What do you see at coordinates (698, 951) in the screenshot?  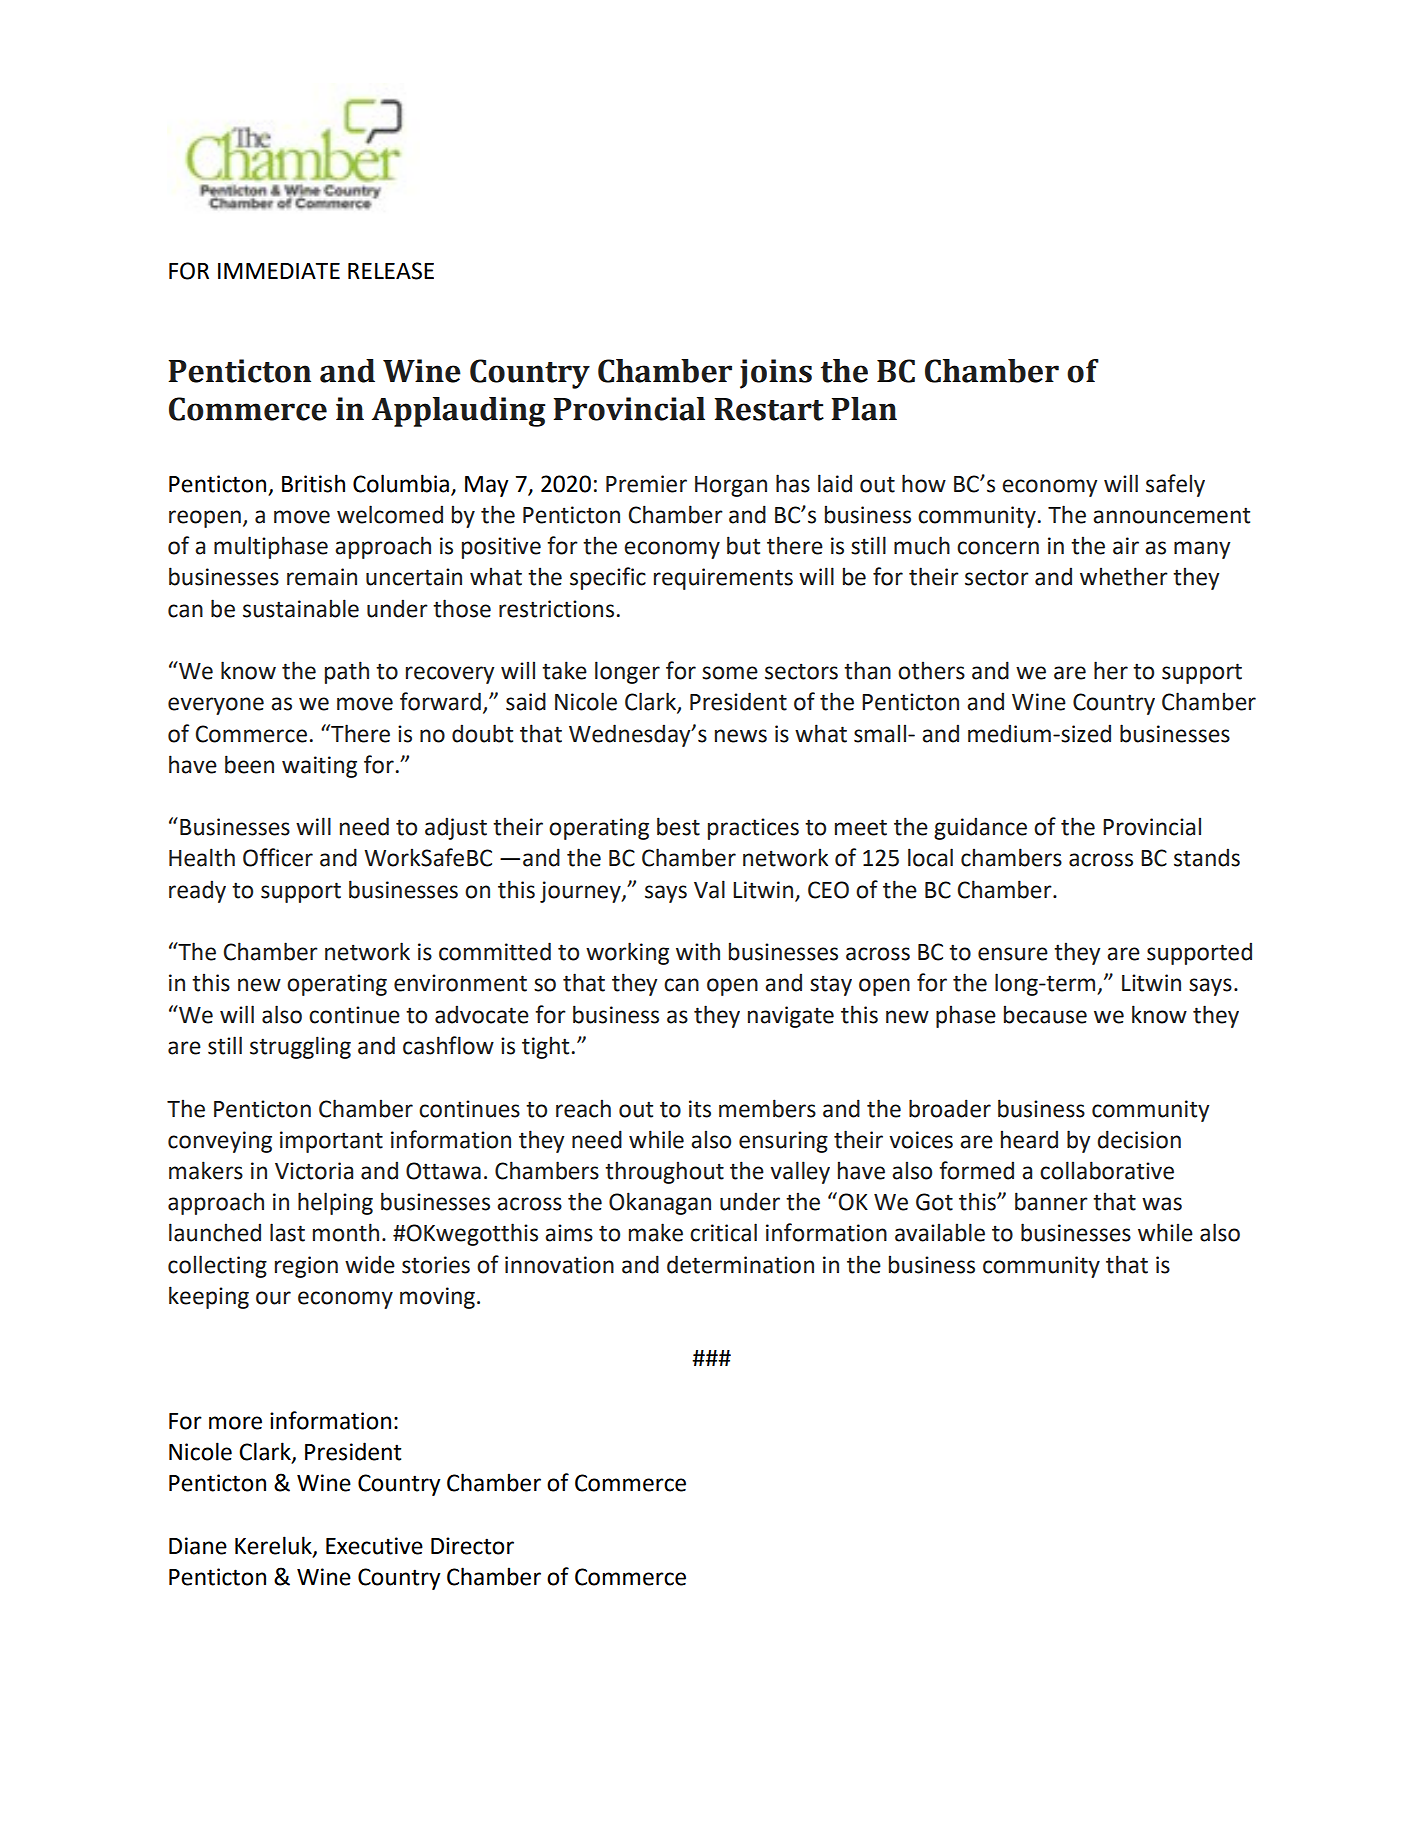 I see `with` at bounding box center [698, 951].
